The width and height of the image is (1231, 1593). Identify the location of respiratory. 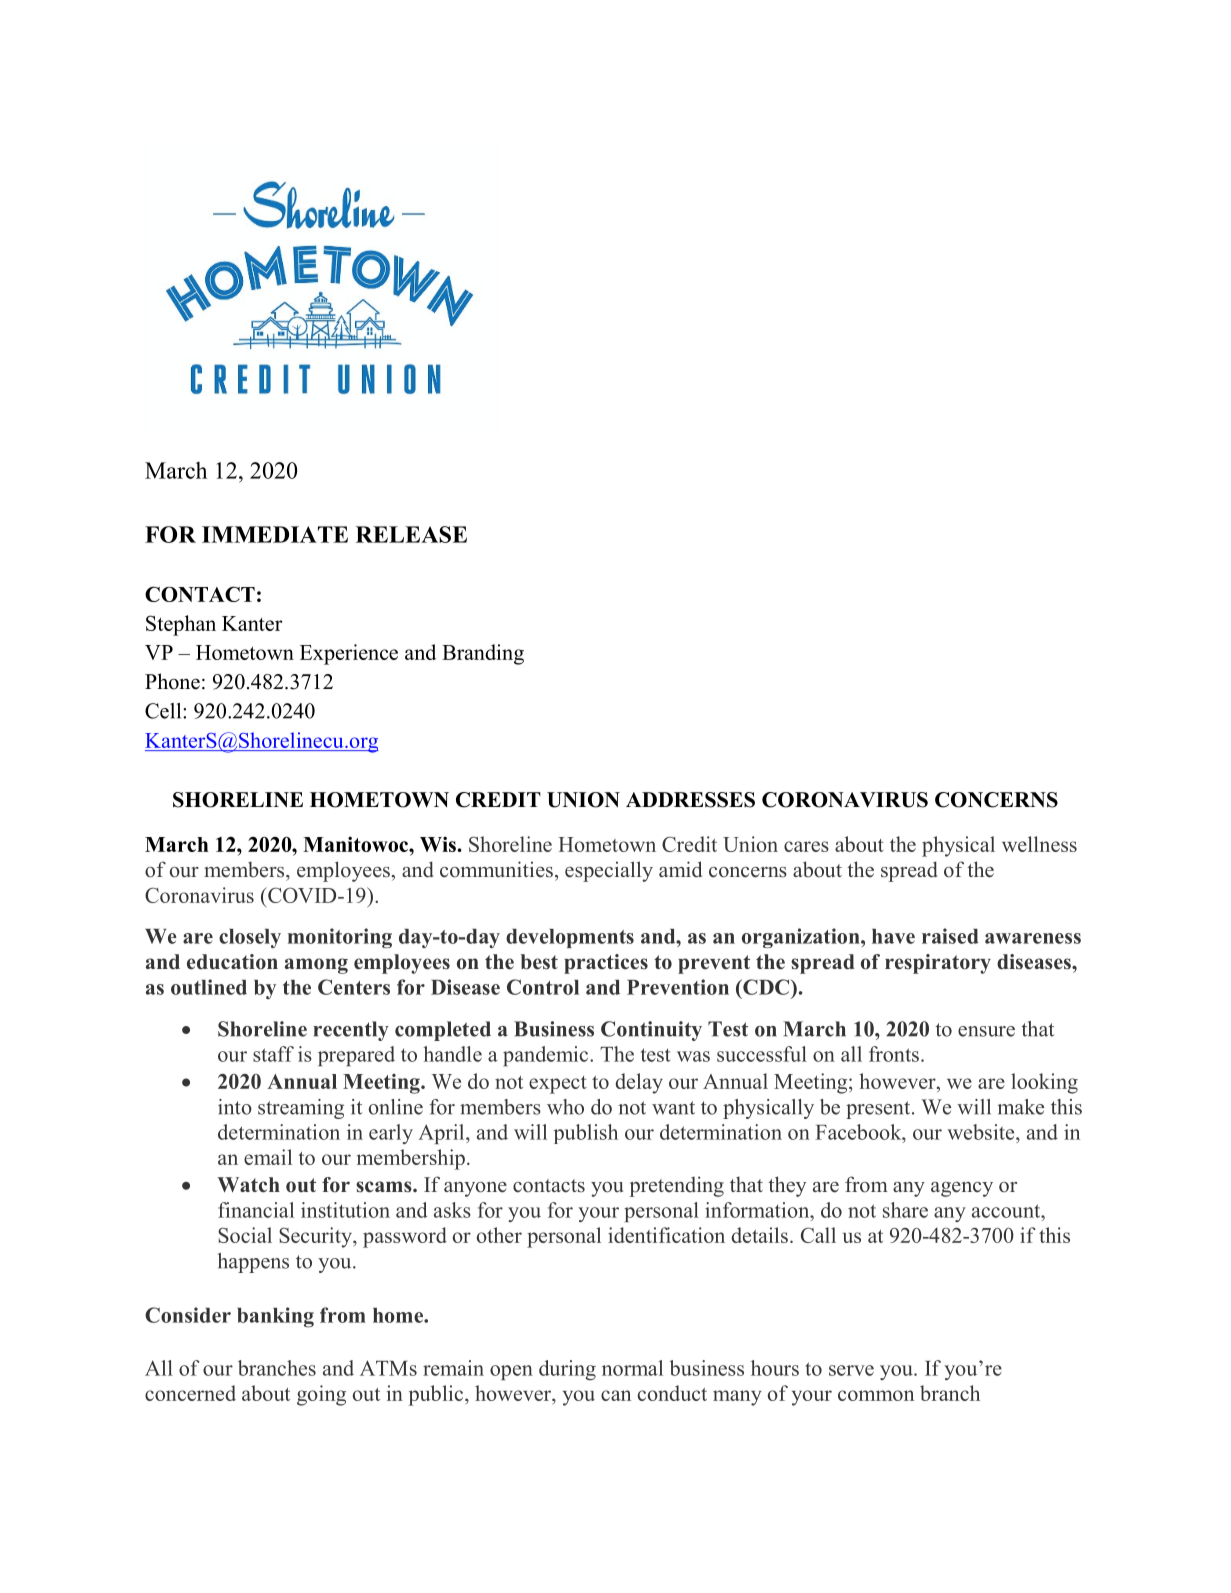
(938, 964).
